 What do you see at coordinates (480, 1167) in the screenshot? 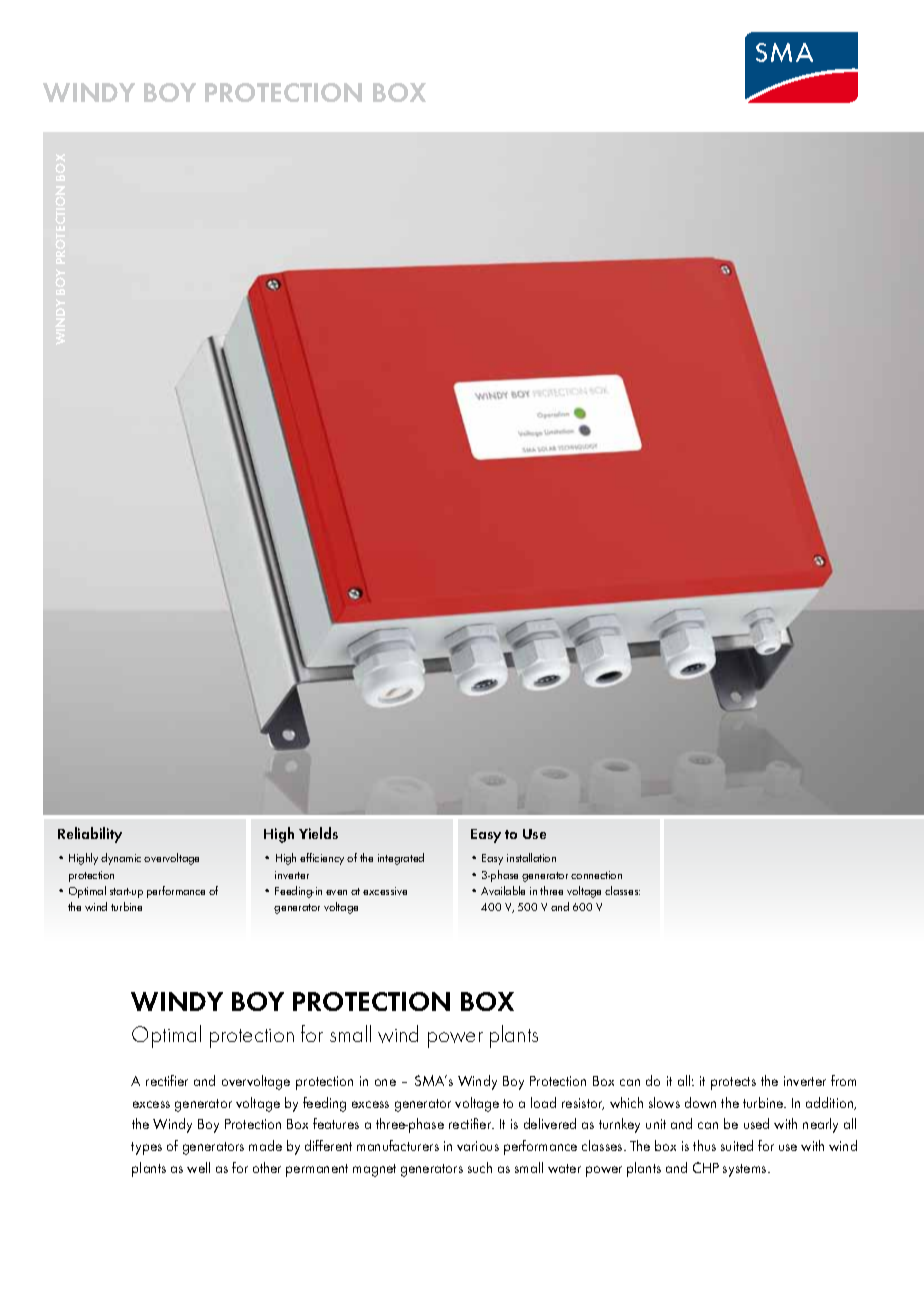
I see `such` at bounding box center [480, 1167].
